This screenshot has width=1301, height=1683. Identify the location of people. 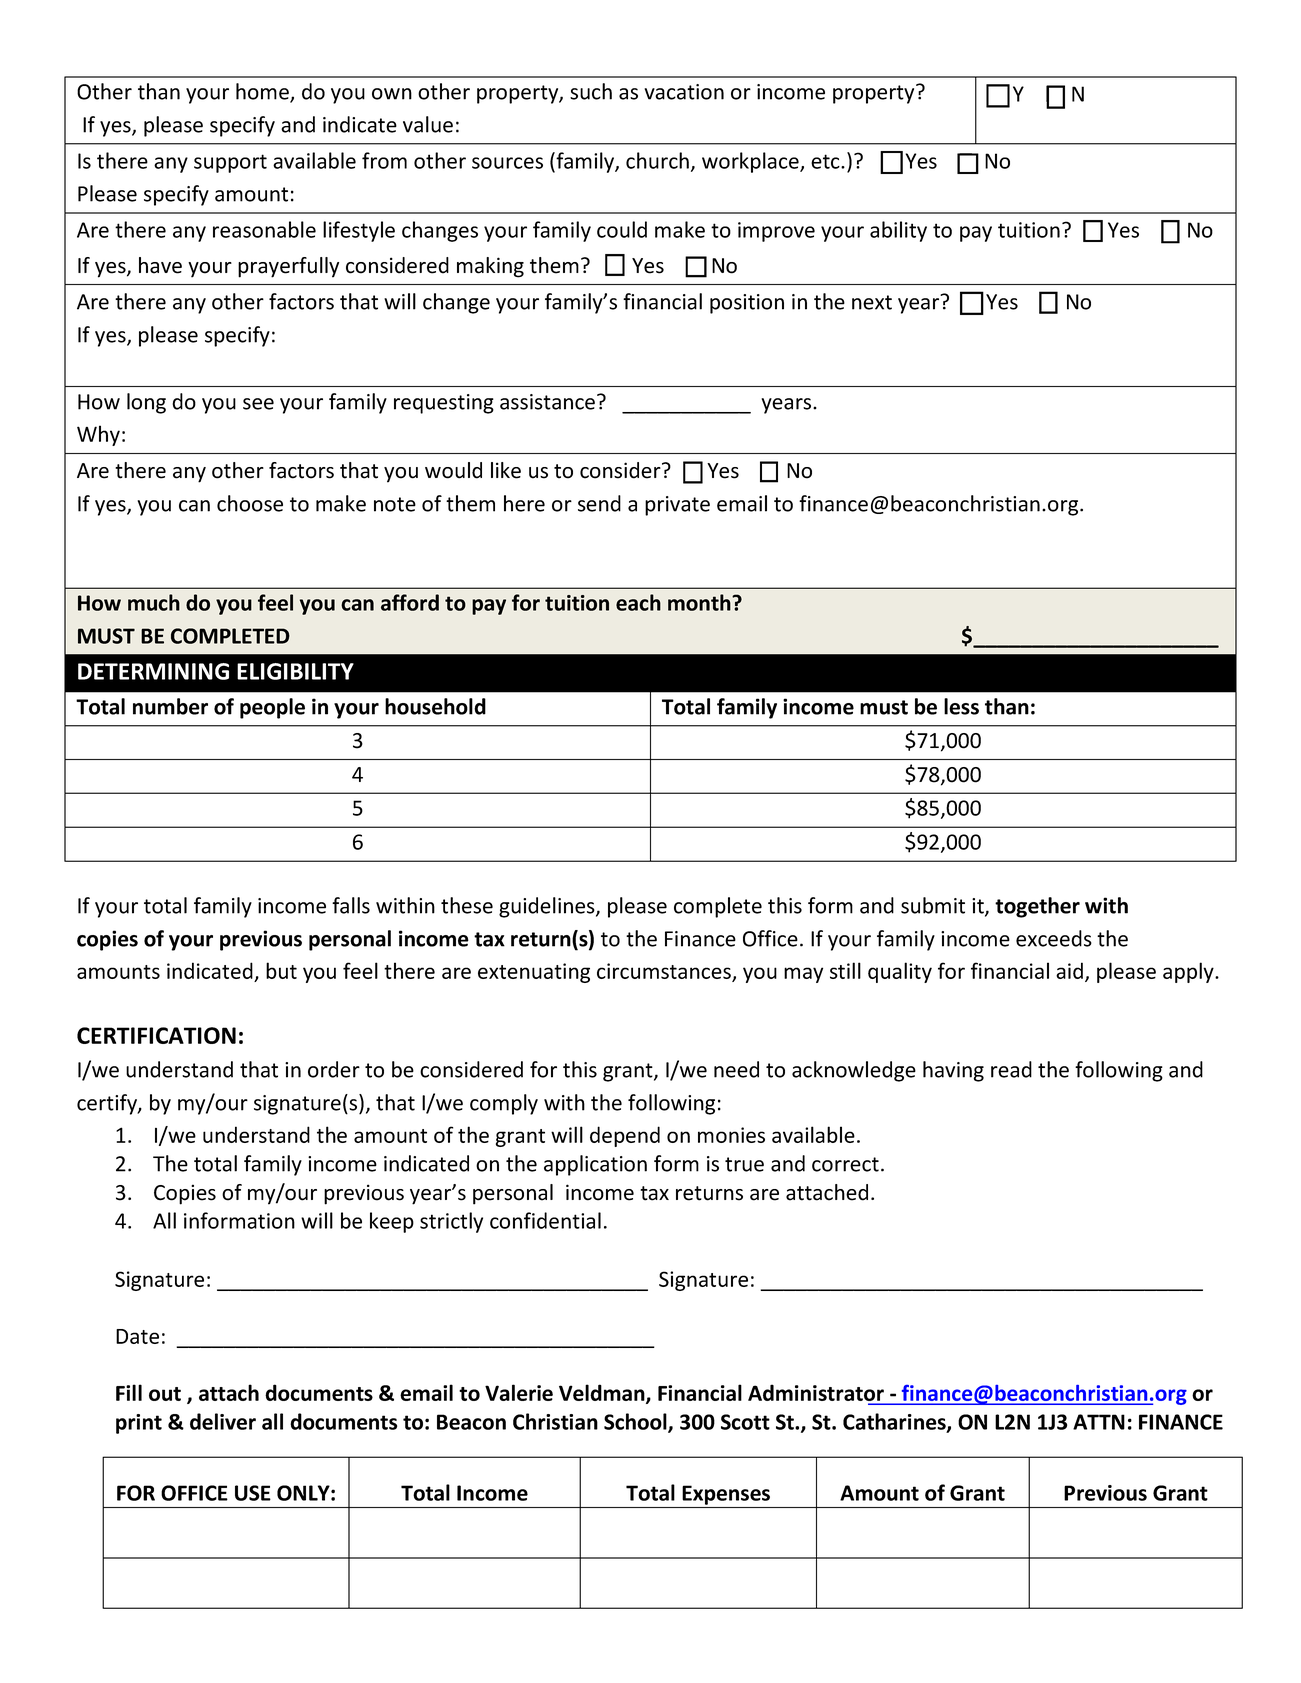
(272, 708).
